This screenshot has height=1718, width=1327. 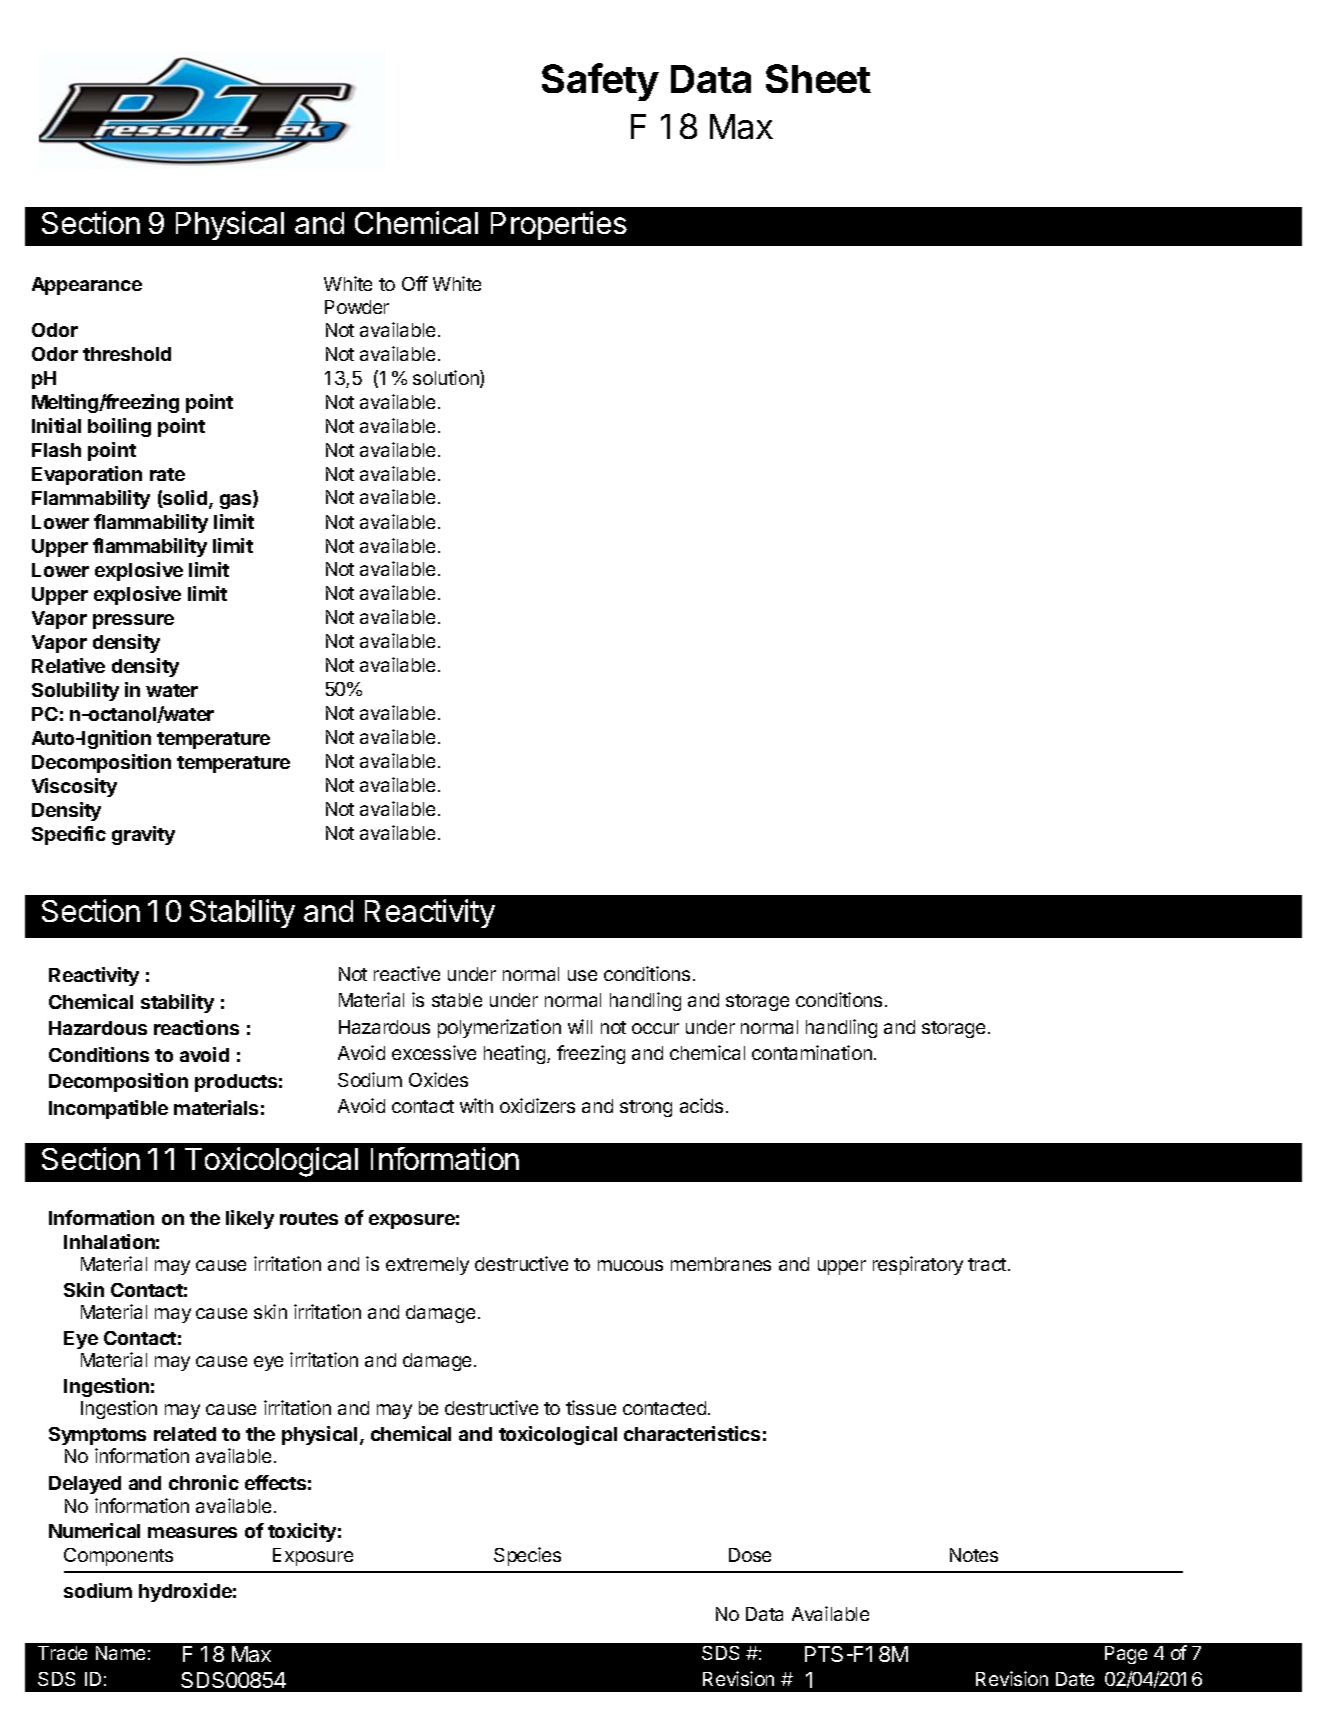 What do you see at coordinates (1075, 1679) in the screenshot?
I see `Date` at bounding box center [1075, 1679].
